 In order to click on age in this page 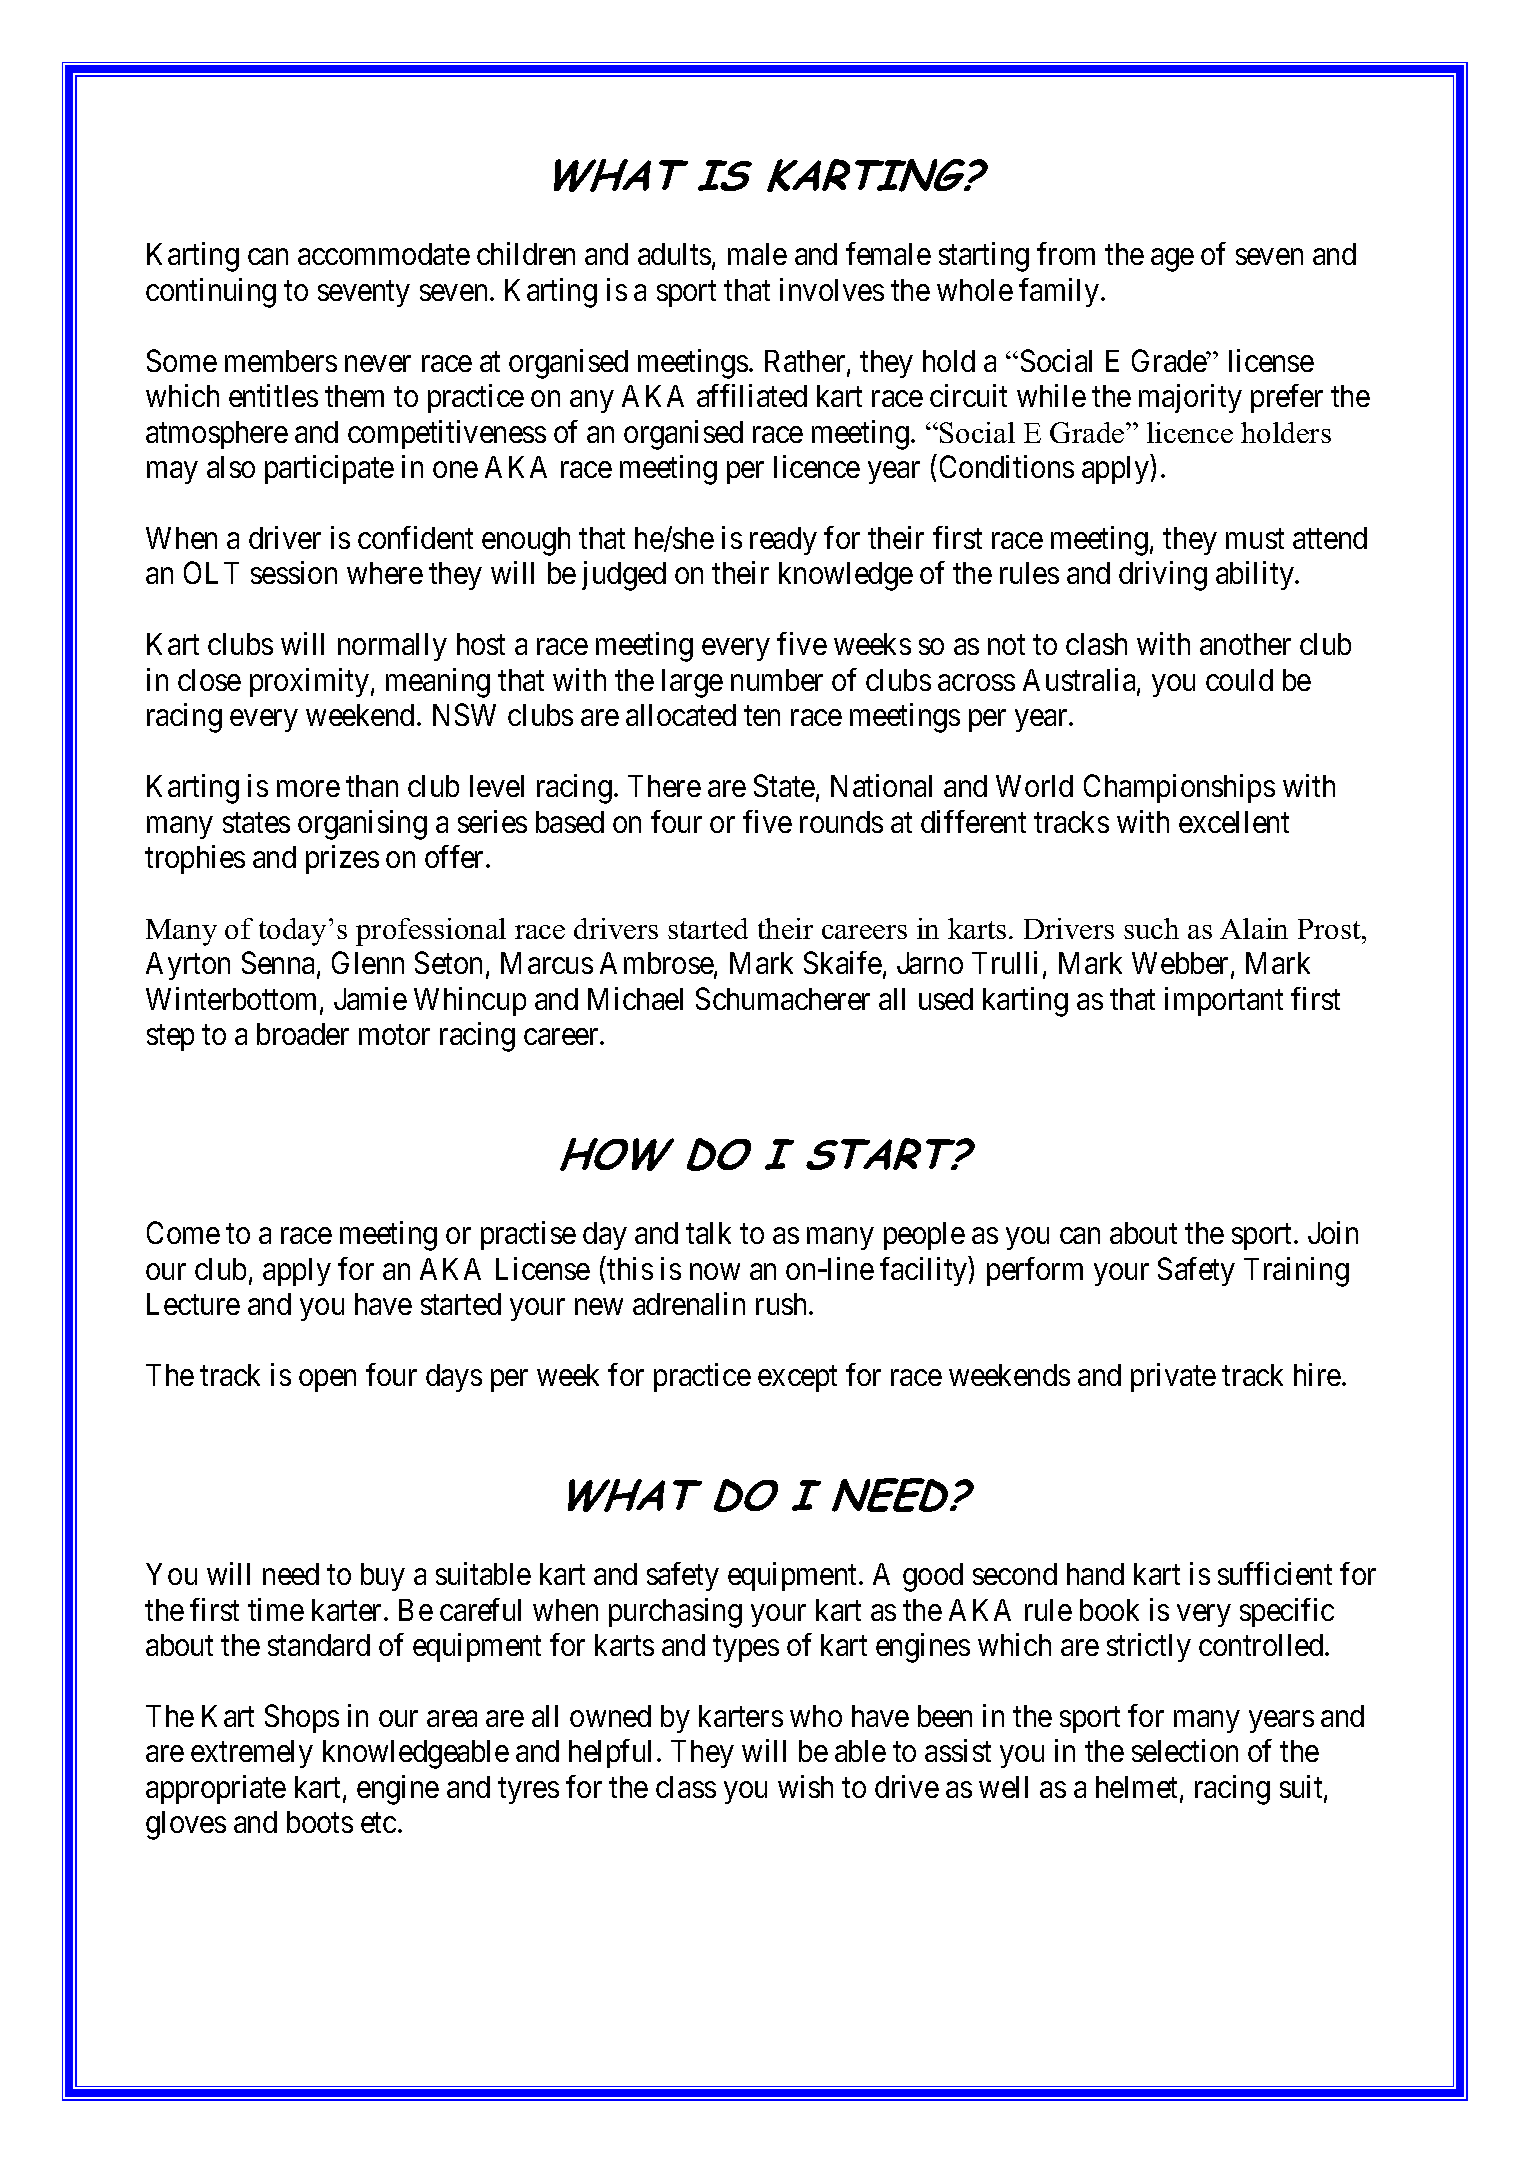, I will do `click(1172, 260)`.
